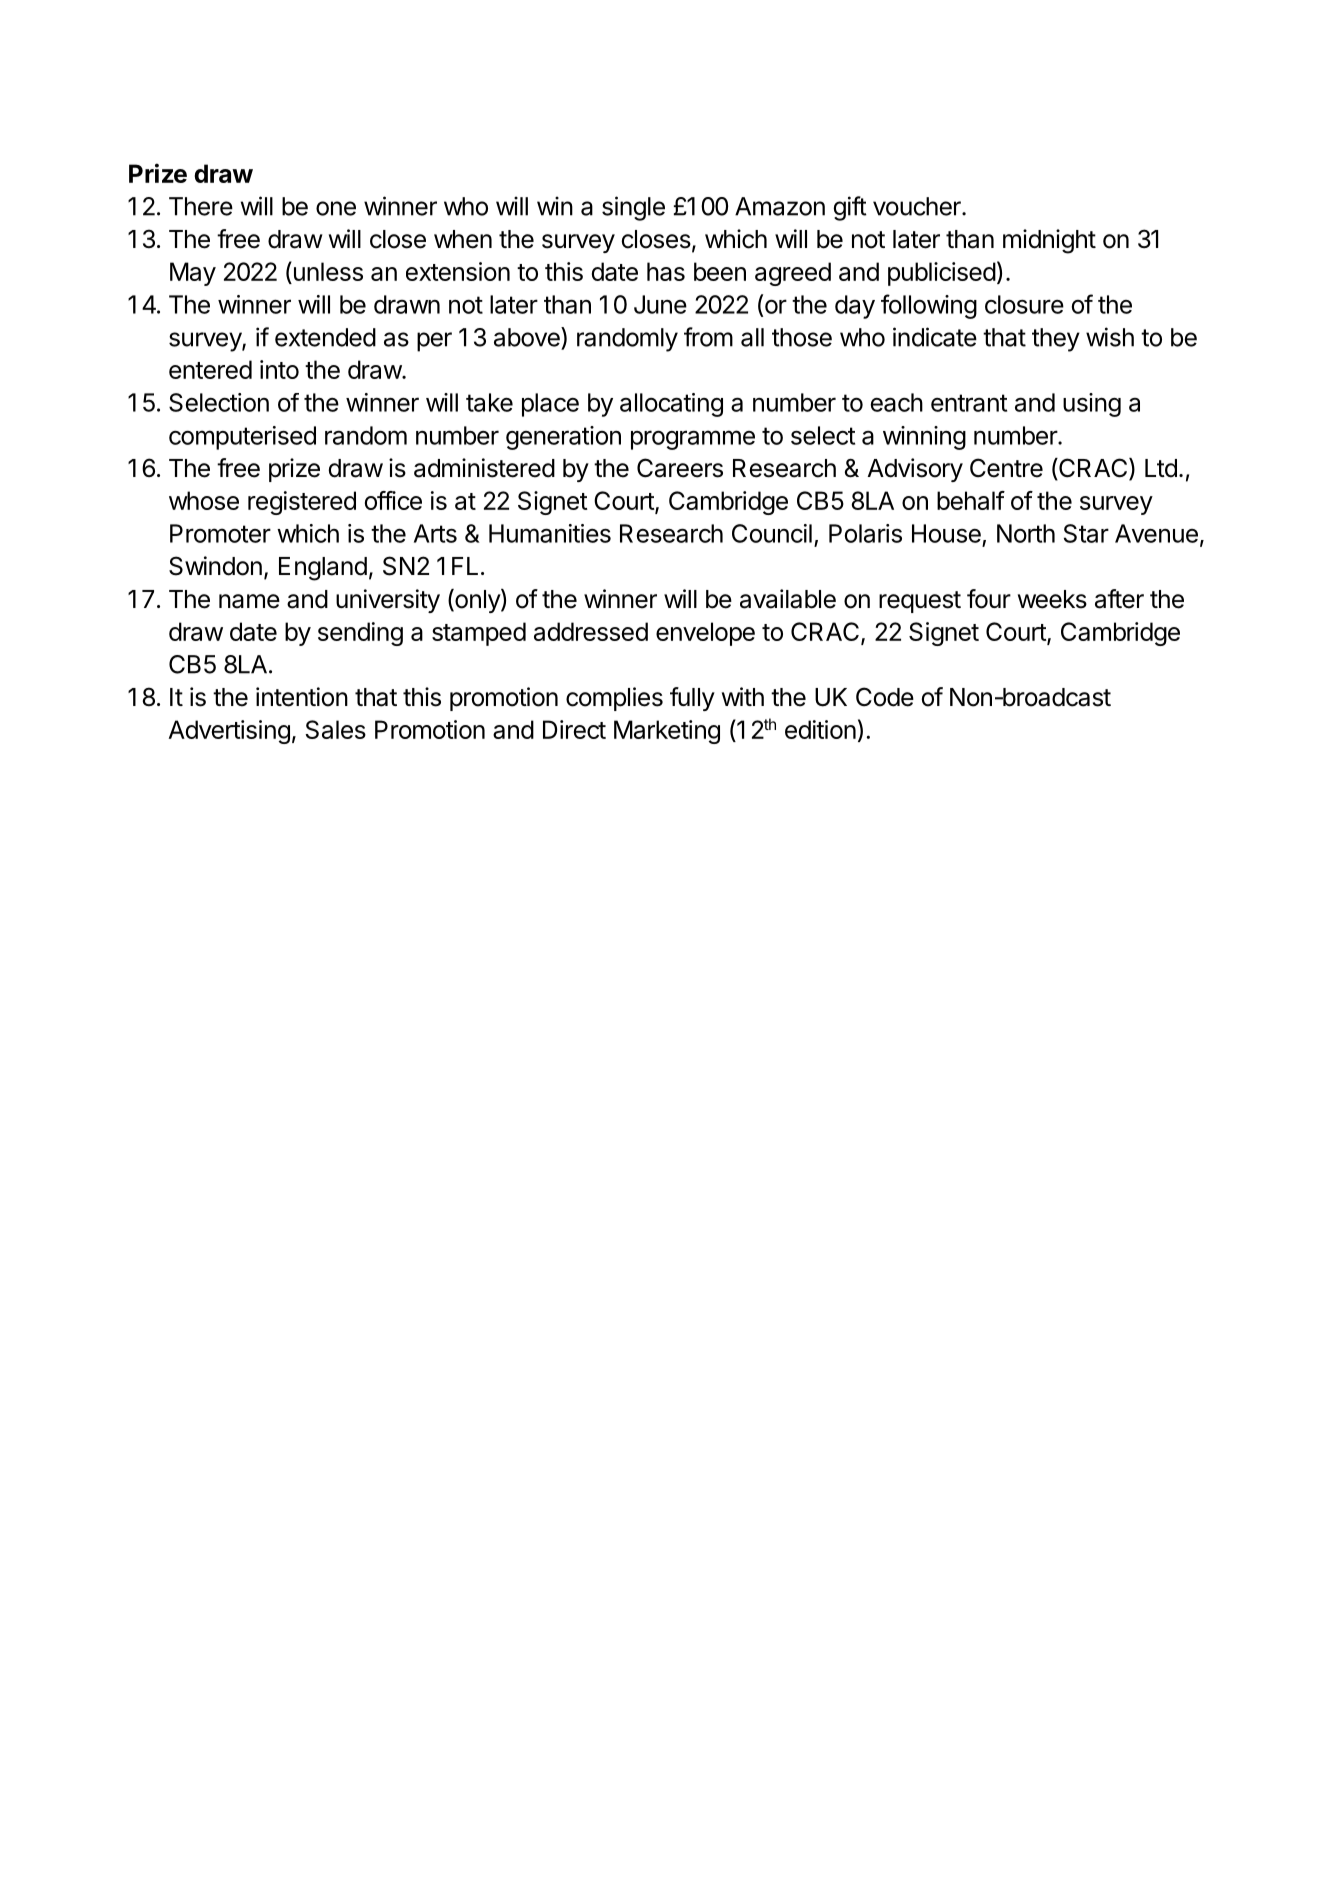 The image size is (1339, 1893). I want to click on sending, so click(360, 634).
